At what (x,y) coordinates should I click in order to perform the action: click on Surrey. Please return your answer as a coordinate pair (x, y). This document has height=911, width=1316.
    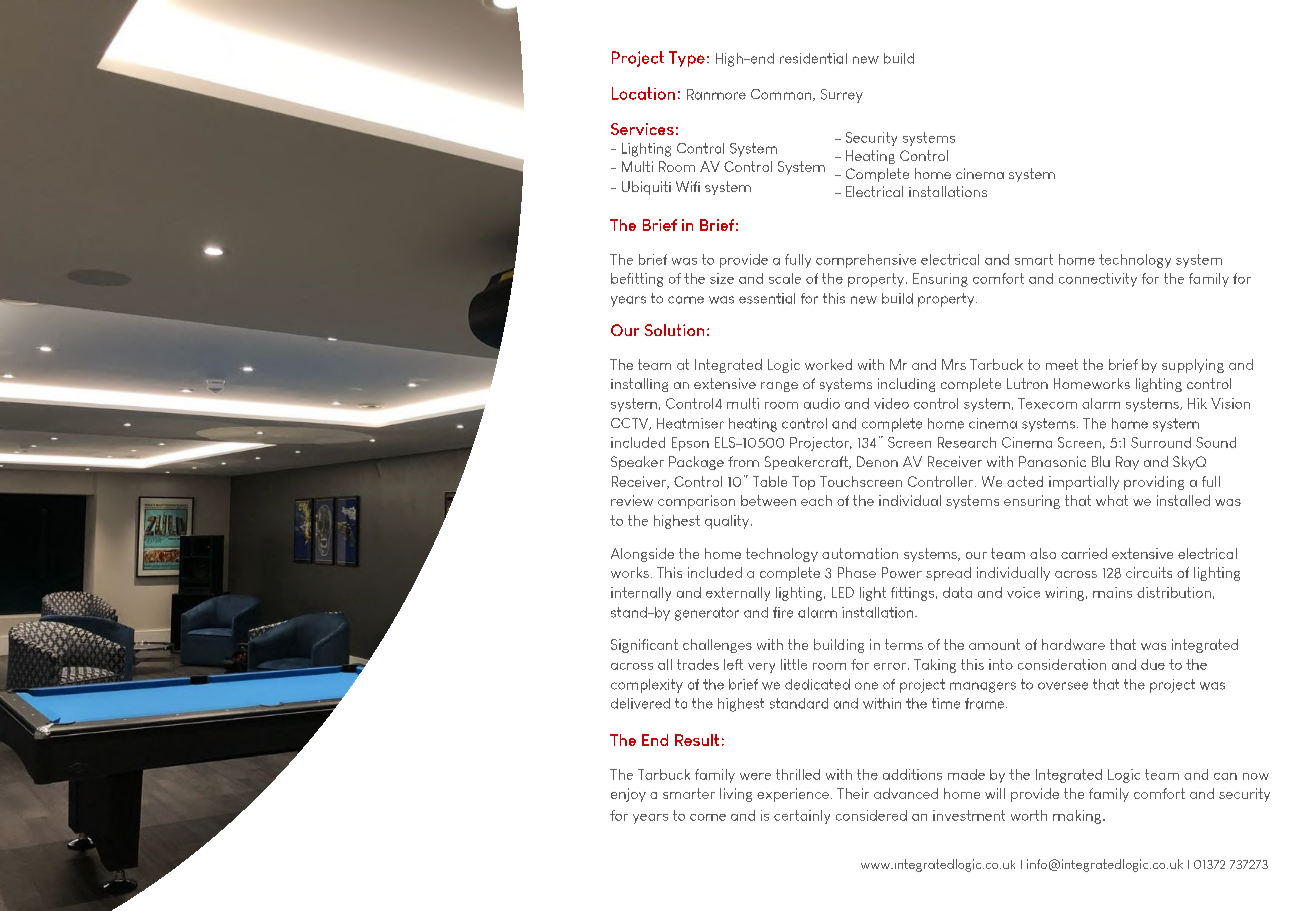
    Looking at the image, I should click on (842, 96).
